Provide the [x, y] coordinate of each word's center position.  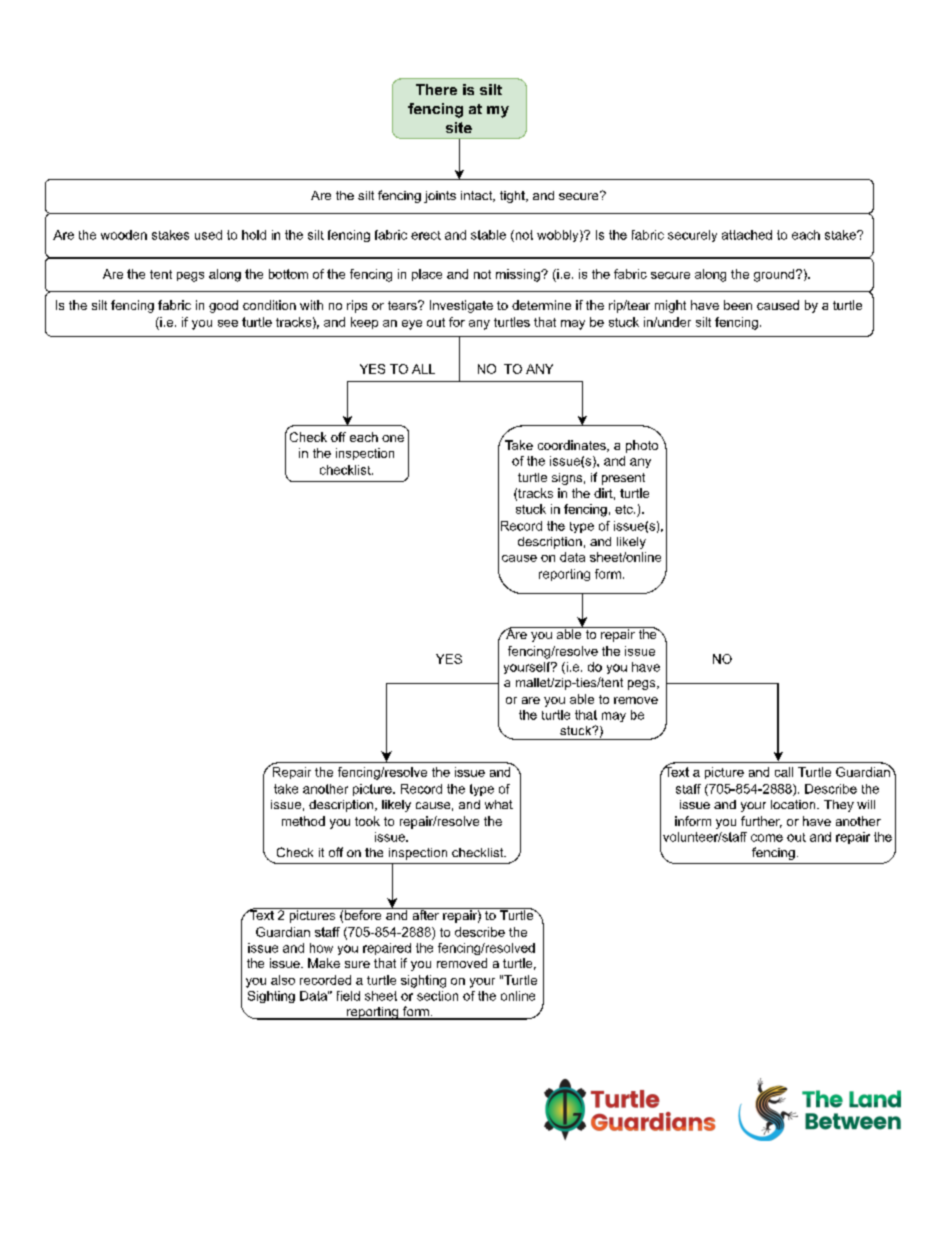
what [499, 804]
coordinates [573, 446]
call [784, 772]
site [459, 127]
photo [642, 446]
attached [747, 235]
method [303, 821]
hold [254, 235]
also [283, 980]
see [228, 323]
